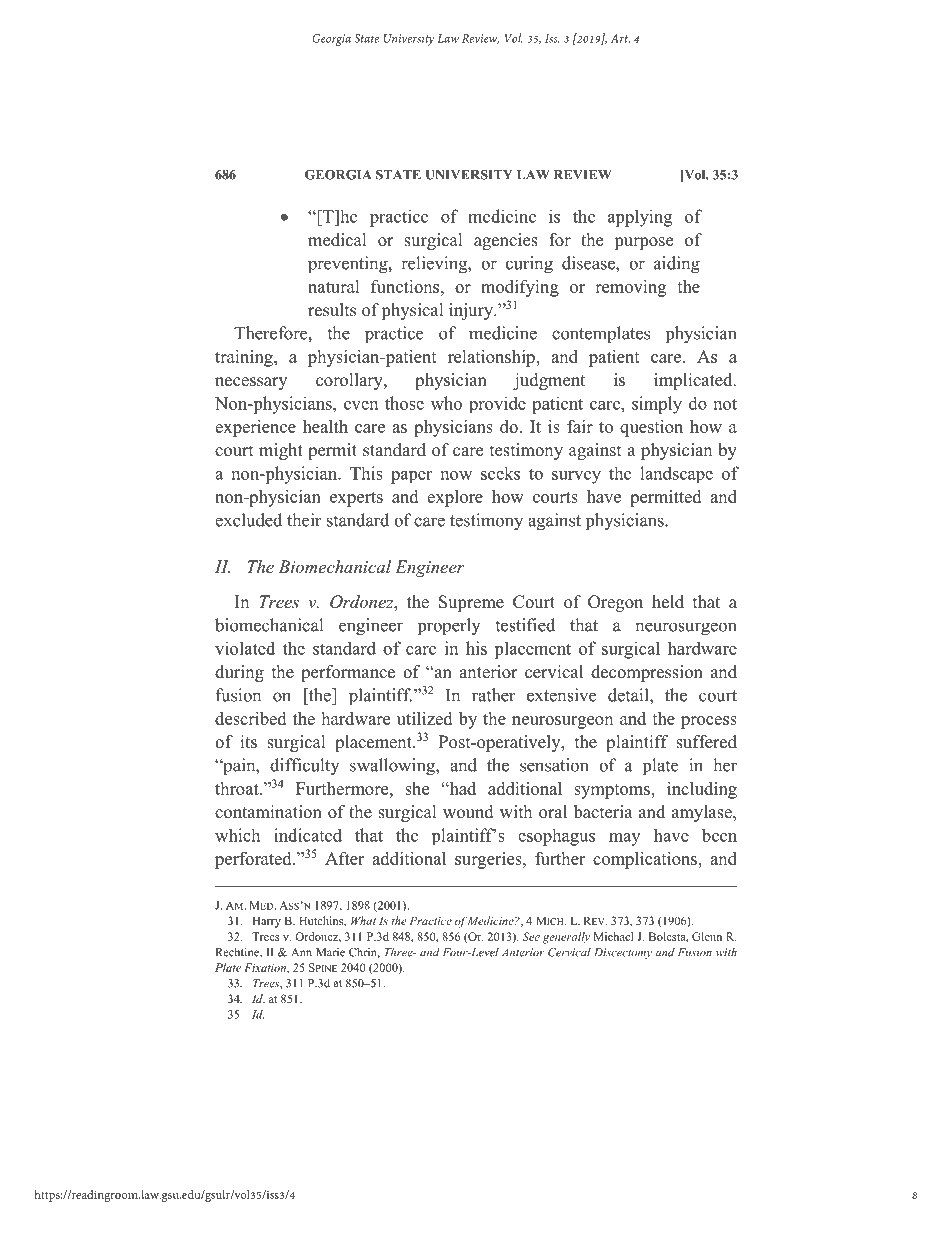  I want to click on Harry, so click(266, 922).
